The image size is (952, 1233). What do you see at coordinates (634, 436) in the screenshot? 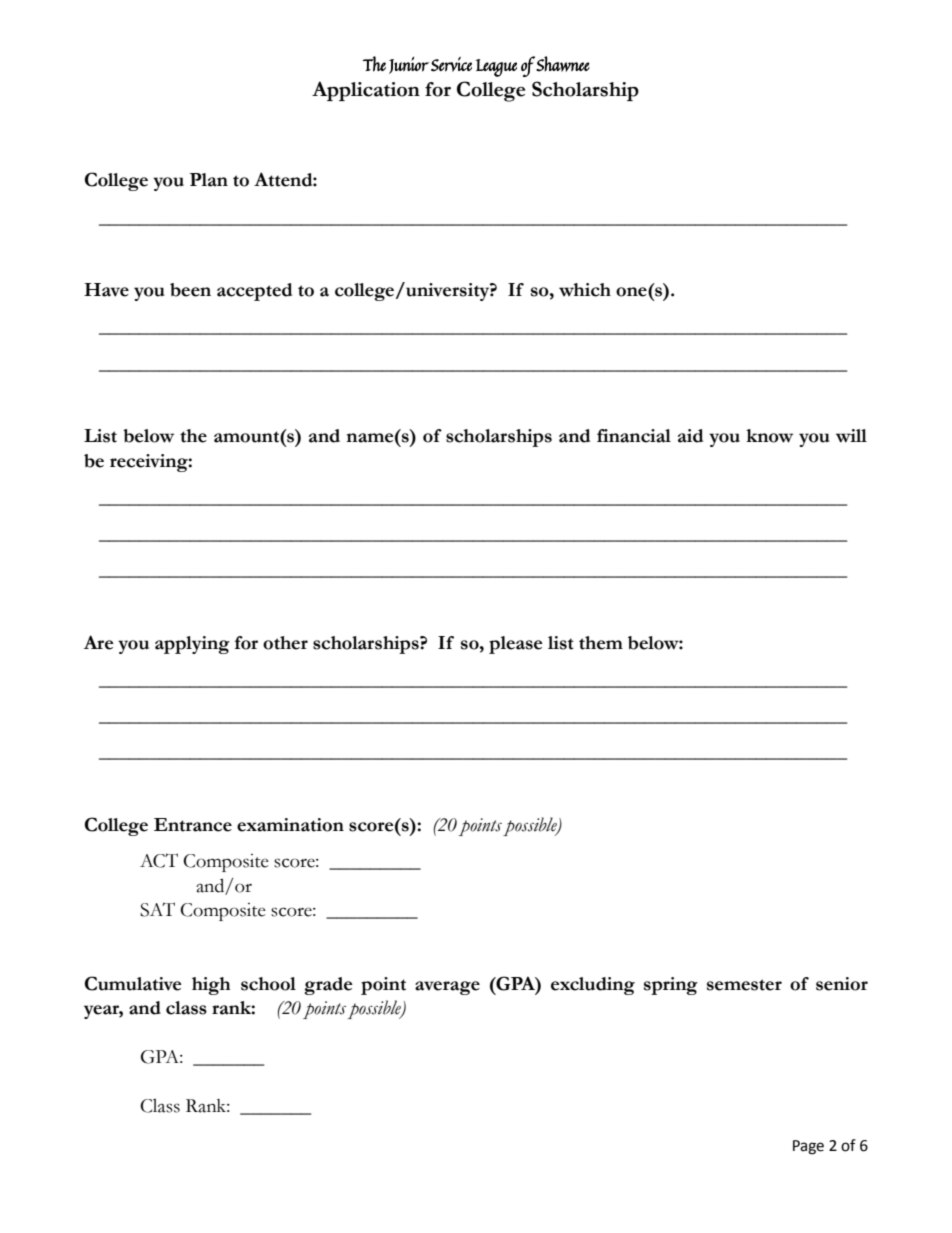
I see `financial` at bounding box center [634, 436].
